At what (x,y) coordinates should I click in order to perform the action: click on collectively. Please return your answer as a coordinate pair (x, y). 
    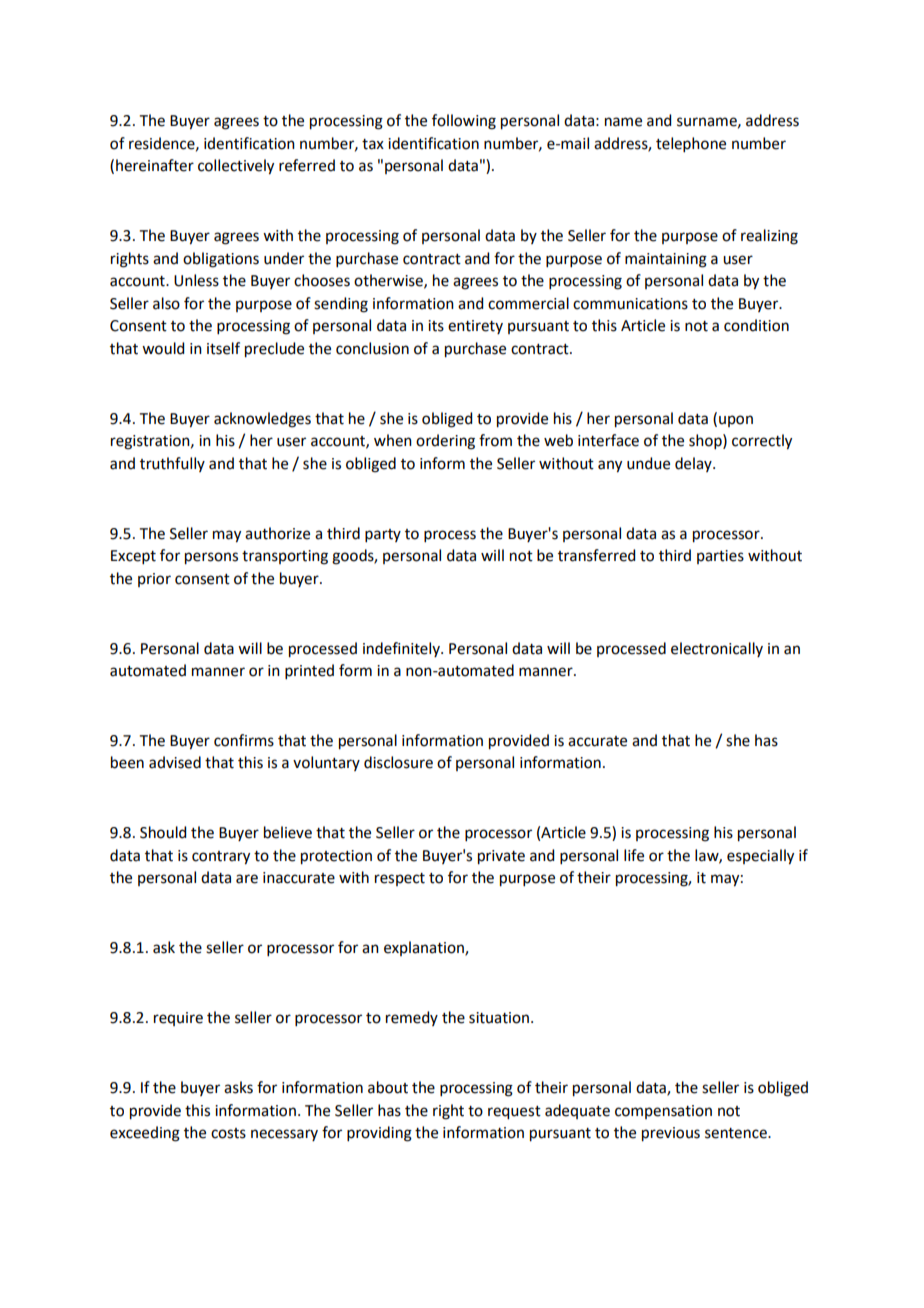
    Looking at the image, I should click on (236, 167).
